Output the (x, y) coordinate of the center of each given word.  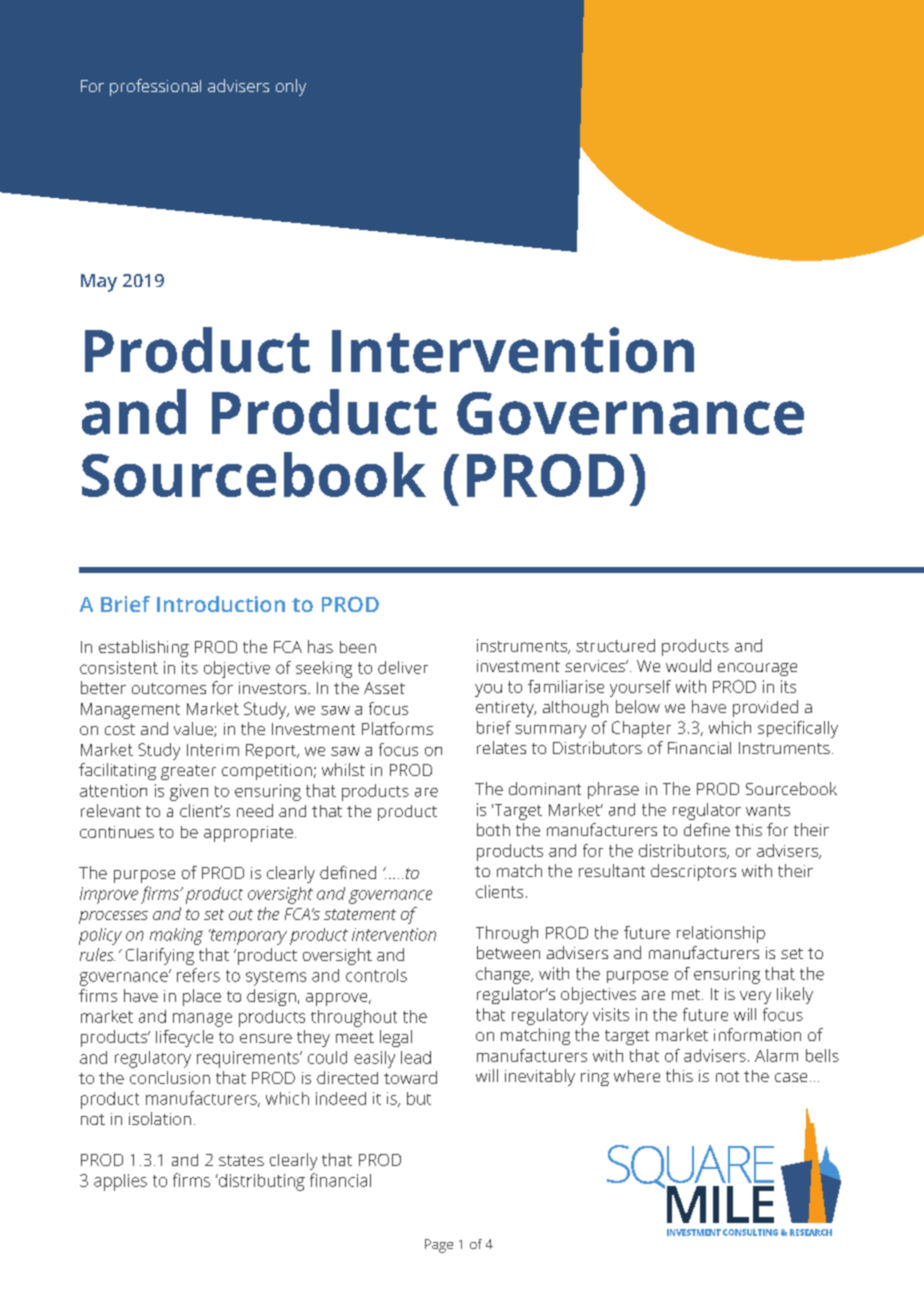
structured (615, 645)
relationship (721, 934)
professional (155, 87)
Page (439, 1246)
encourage (757, 669)
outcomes (169, 688)
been (358, 647)
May (99, 283)
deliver (403, 667)
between (508, 952)
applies (120, 1182)
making (176, 936)
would (688, 665)
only (291, 87)
